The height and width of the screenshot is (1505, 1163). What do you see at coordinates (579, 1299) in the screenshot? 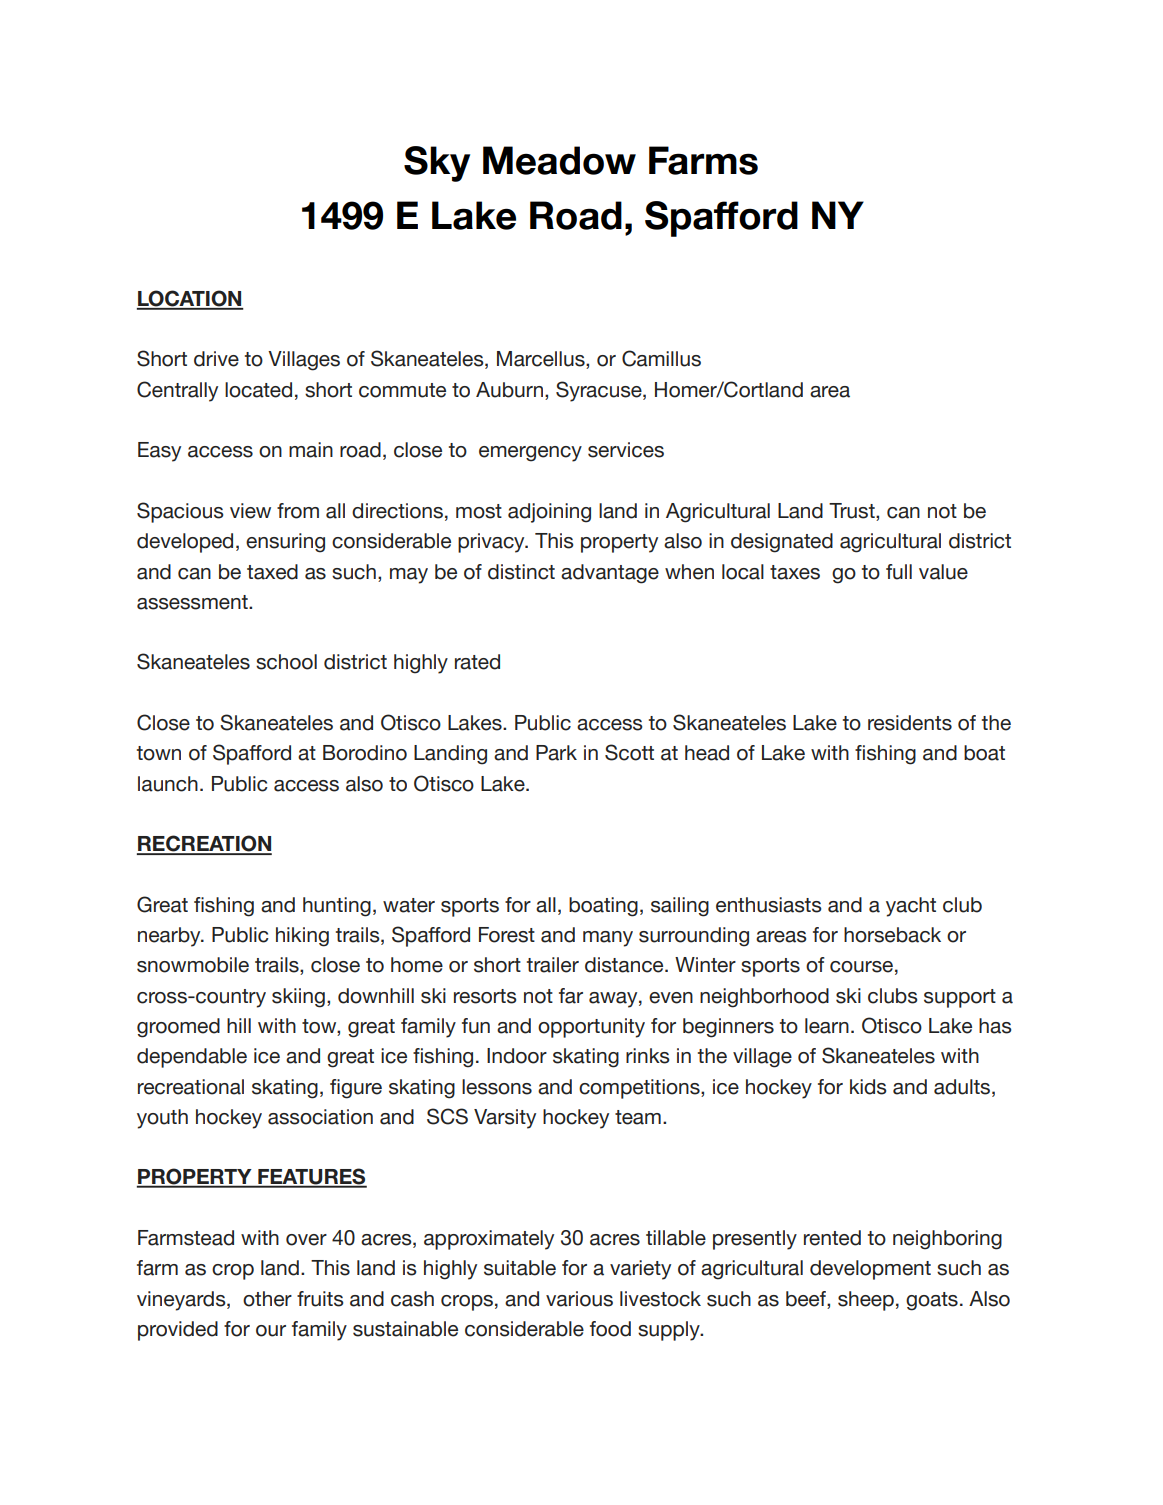
I see `various` at bounding box center [579, 1299].
